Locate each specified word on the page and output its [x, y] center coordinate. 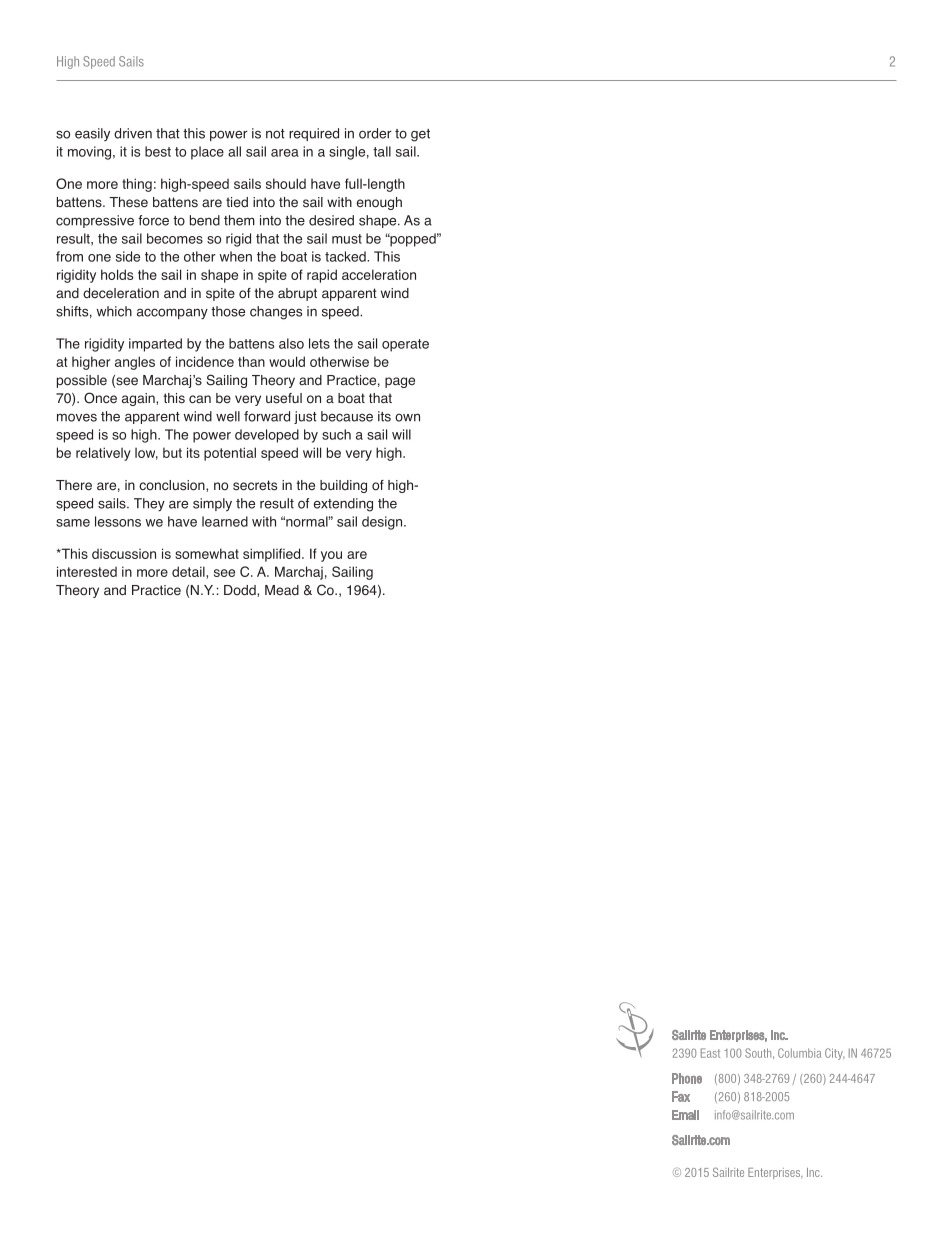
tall [382, 151]
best [158, 151]
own [407, 417]
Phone [687, 1078]
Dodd [241, 591]
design [383, 523]
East [710, 1053]
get [420, 135]
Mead [282, 590]
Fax [681, 1096]
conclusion [173, 486]
